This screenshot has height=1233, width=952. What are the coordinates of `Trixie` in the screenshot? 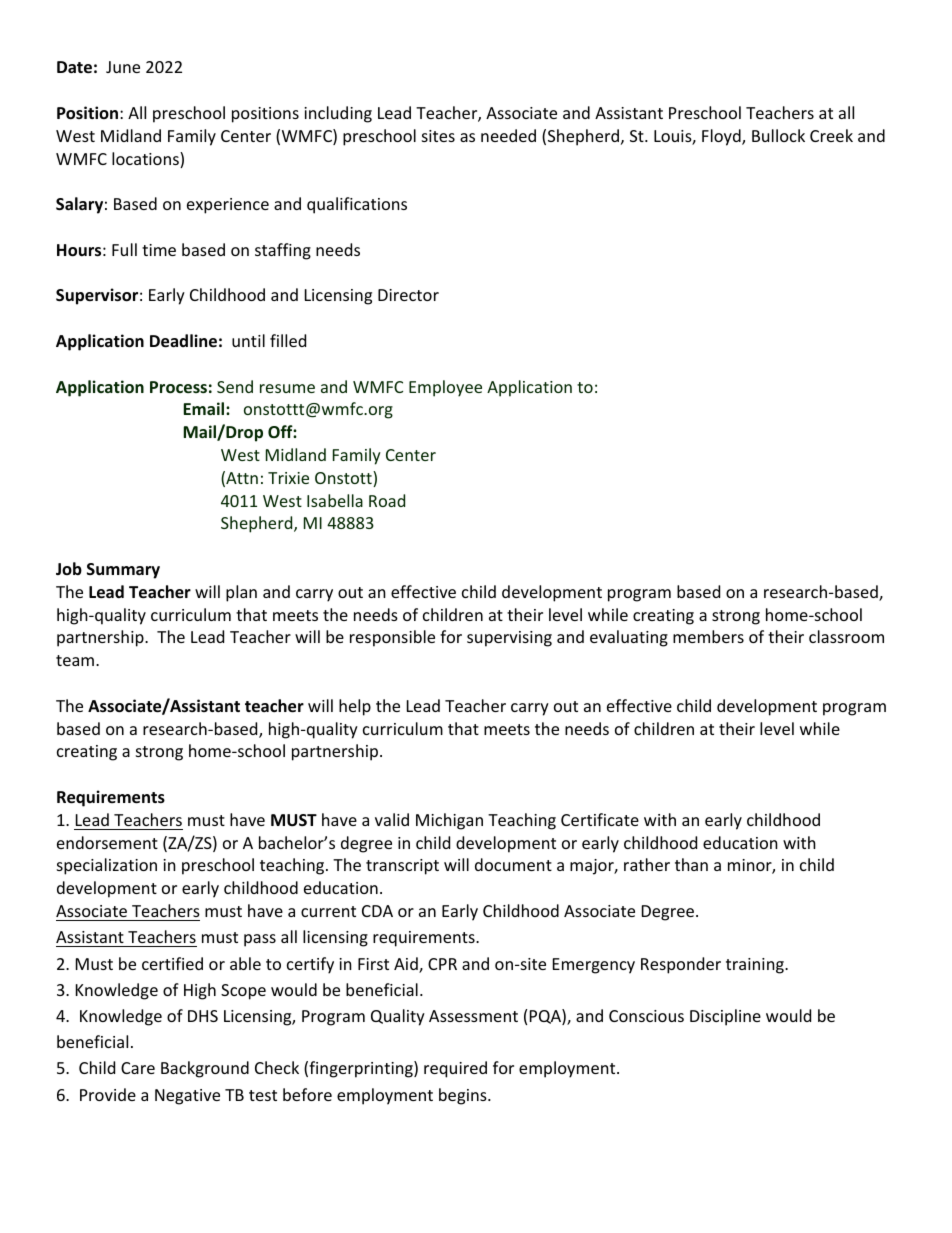 It's located at (288, 478).
